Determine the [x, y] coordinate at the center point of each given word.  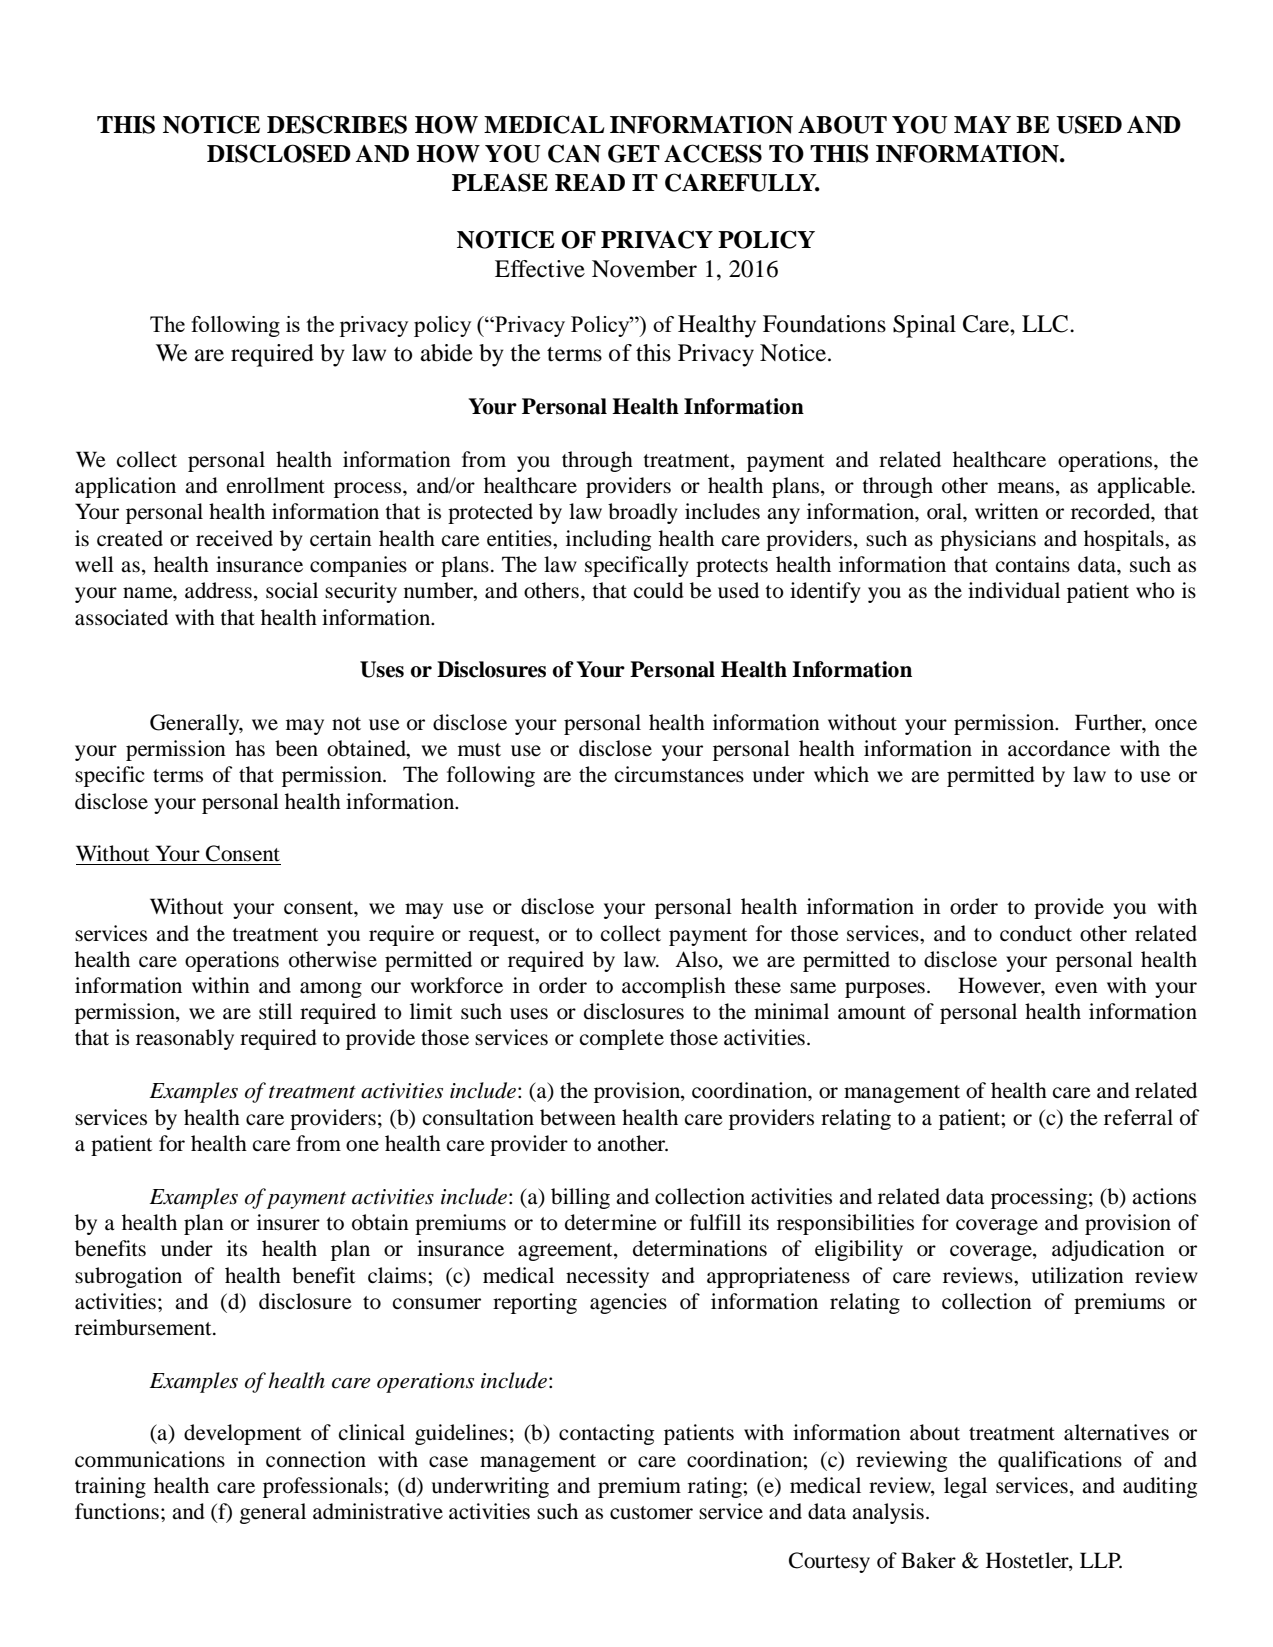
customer [651, 1513]
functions [117, 1511]
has [250, 748]
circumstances [679, 774]
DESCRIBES [337, 124]
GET [634, 153]
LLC [1046, 324]
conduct [1036, 933]
